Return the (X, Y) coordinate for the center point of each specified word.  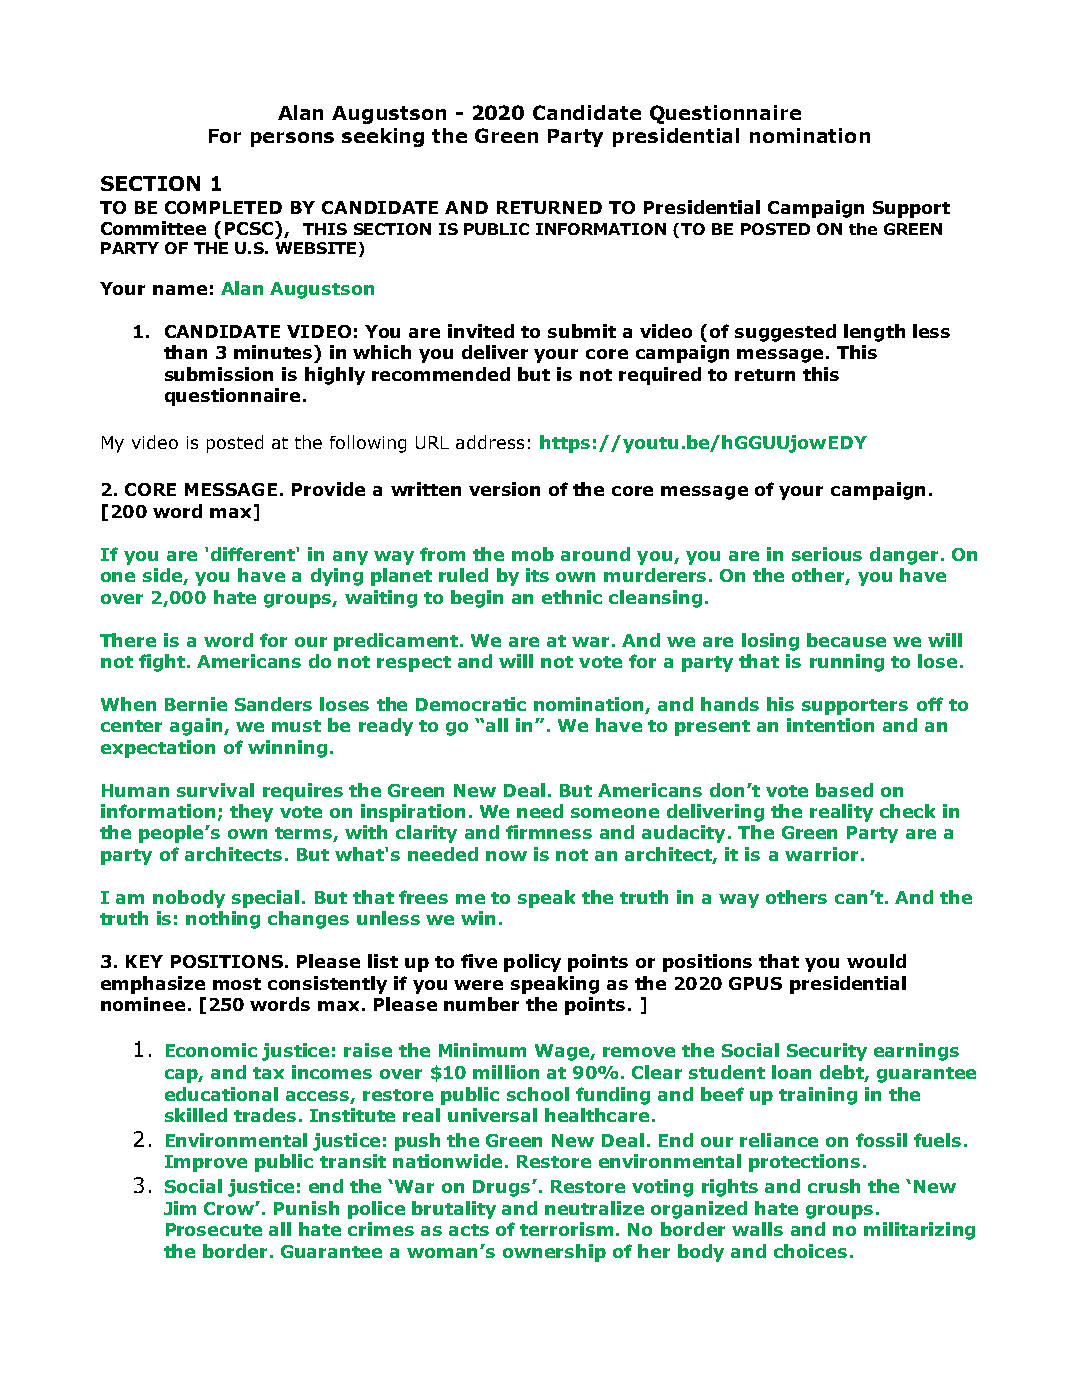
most (237, 984)
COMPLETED (223, 207)
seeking (383, 137)
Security (827, 1052)
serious (827, 554)
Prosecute (214, 1229)
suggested (785, 333)
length (874, 333)
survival (215, 790)
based (844, 790)
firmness (549, 832)
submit (582, 331)
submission (219, 374)
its (537, 575)
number (481, 1004)
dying (337, 577)
